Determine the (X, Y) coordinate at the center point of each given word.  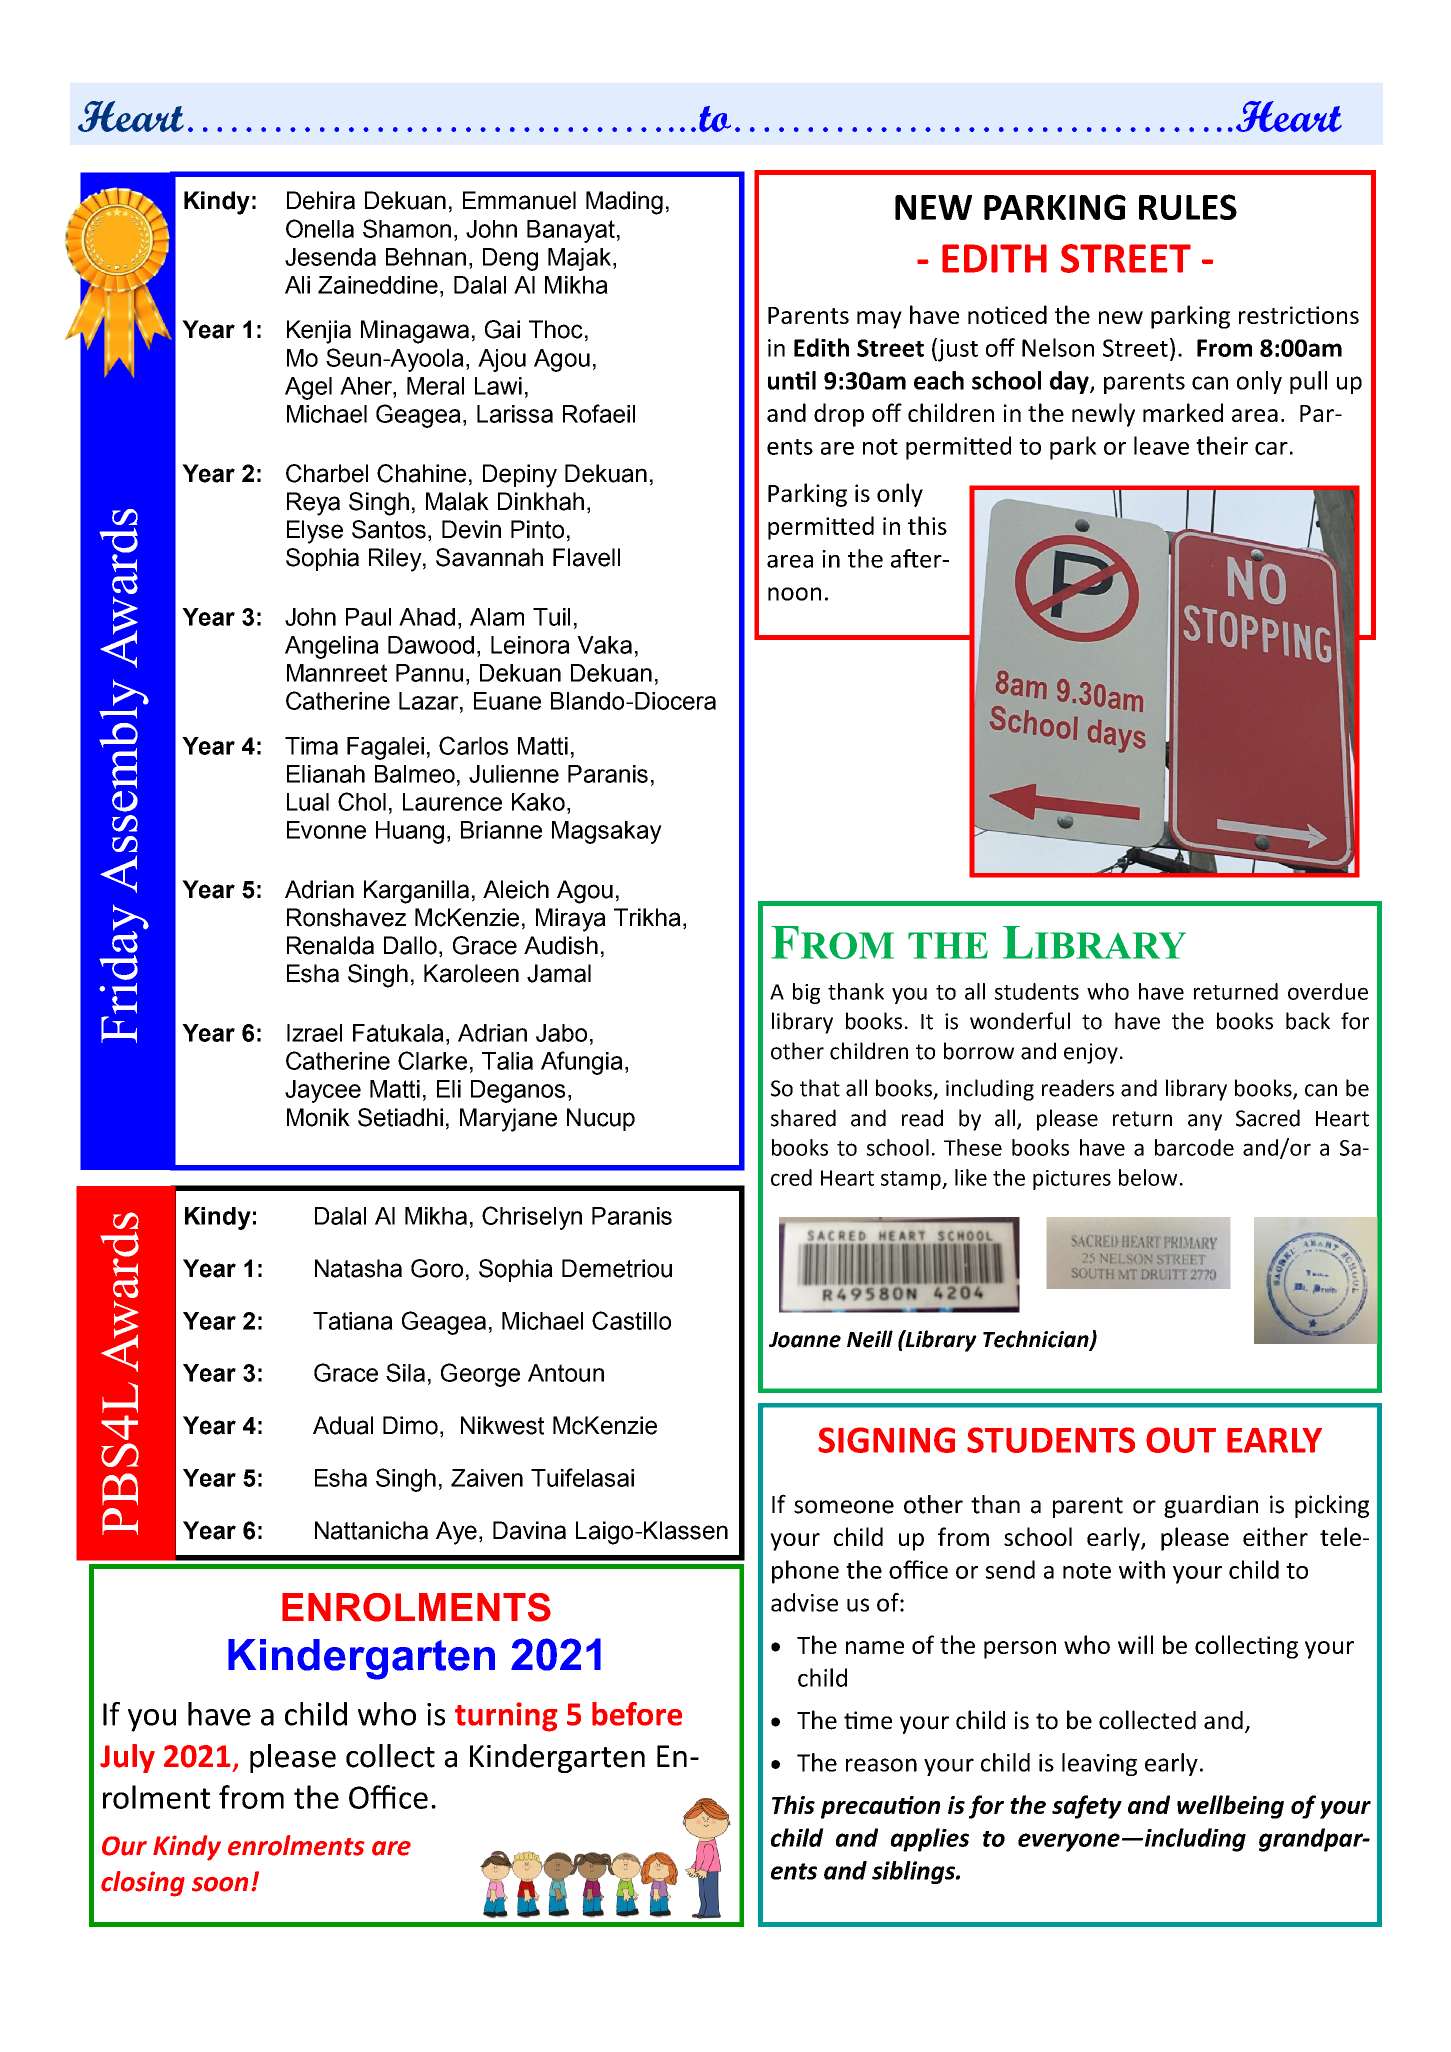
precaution (880, 1807)
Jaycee (323, 1091)
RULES (1188, 207)
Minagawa (415, 332)
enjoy (1091, 1053)
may (879, 320)
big (806, 993)
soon (220, 1884)
